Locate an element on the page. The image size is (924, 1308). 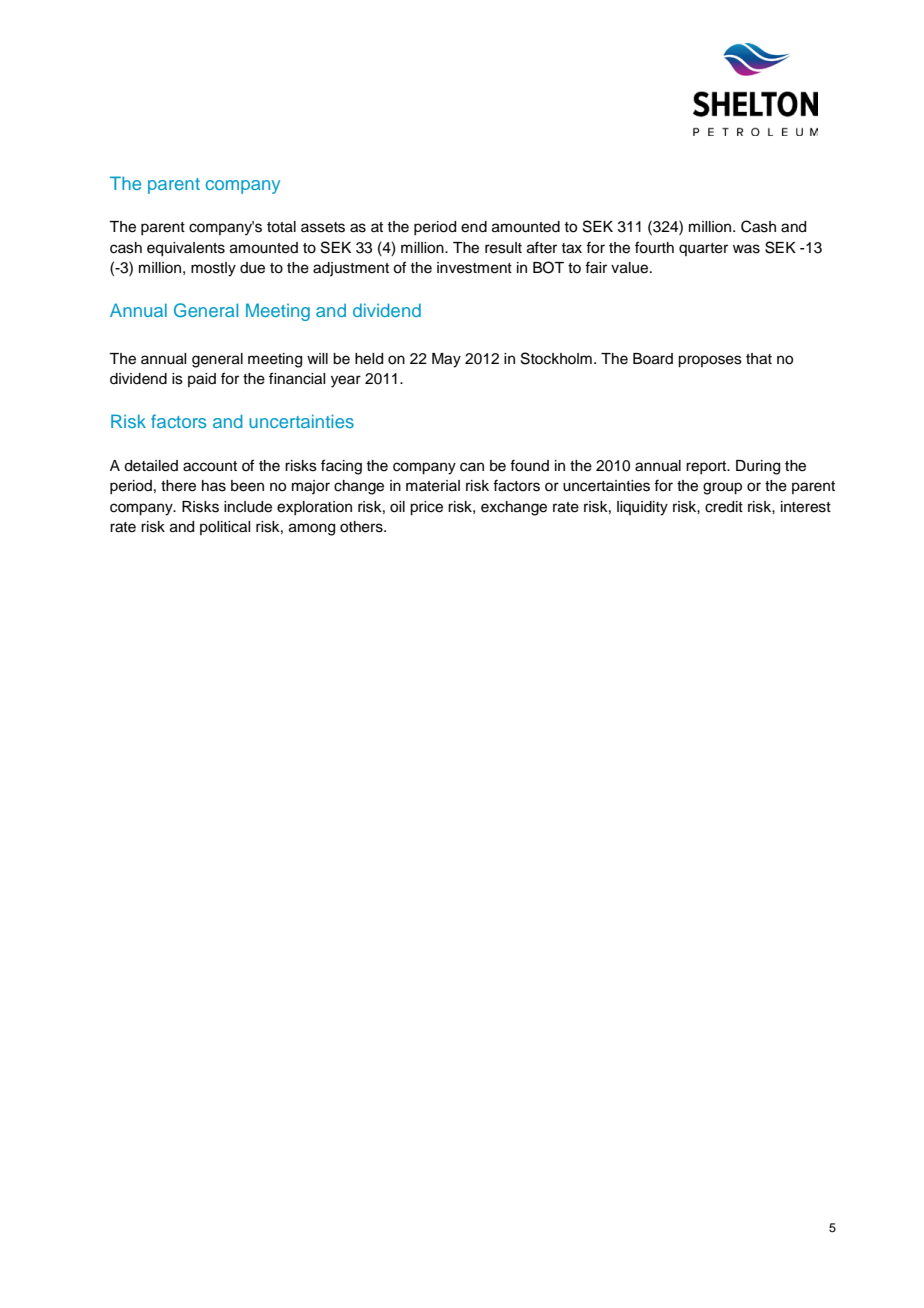
May is located at coordinates (446, 360).
